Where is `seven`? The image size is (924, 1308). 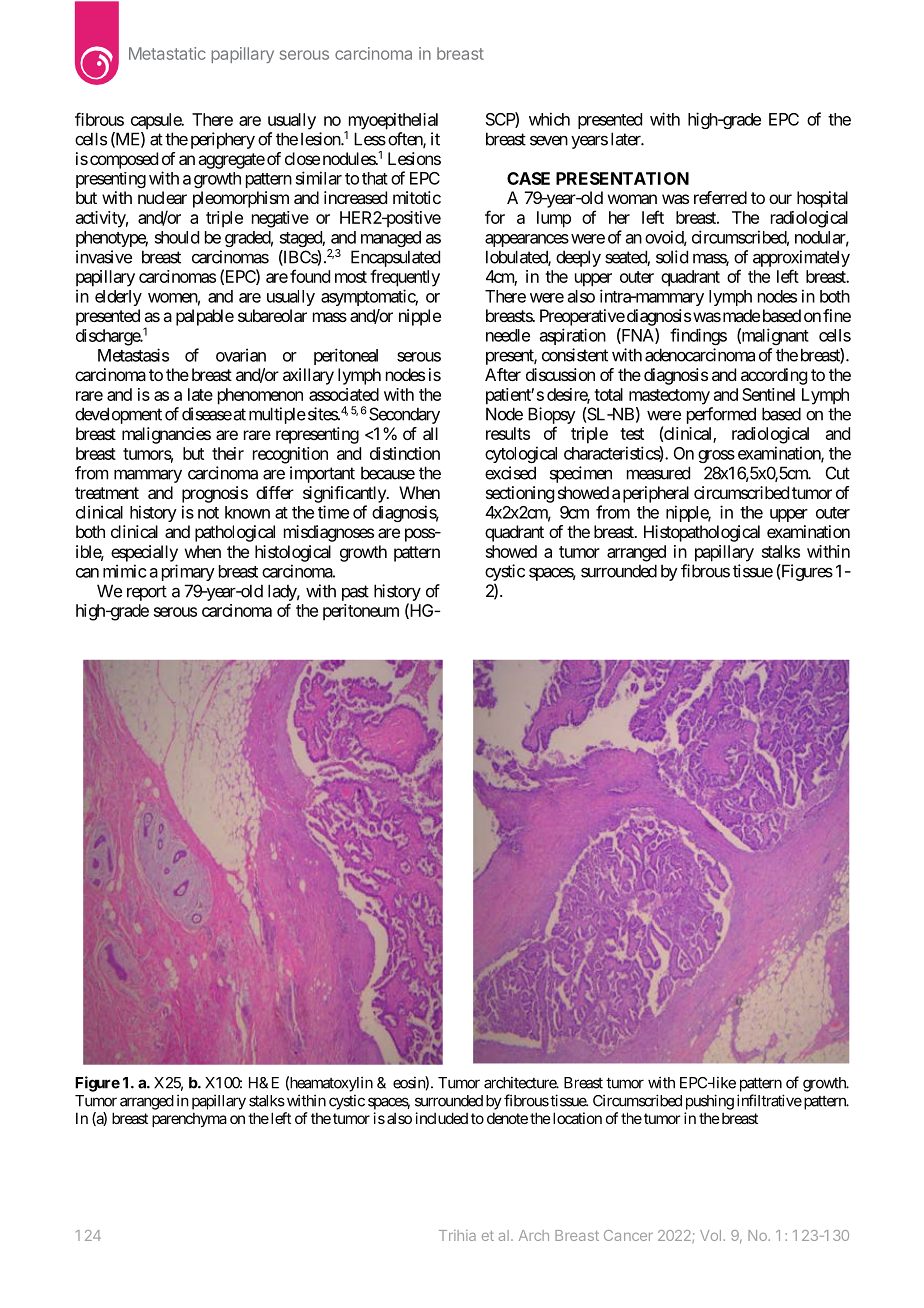
seven is located at coordinates (549, 140).
